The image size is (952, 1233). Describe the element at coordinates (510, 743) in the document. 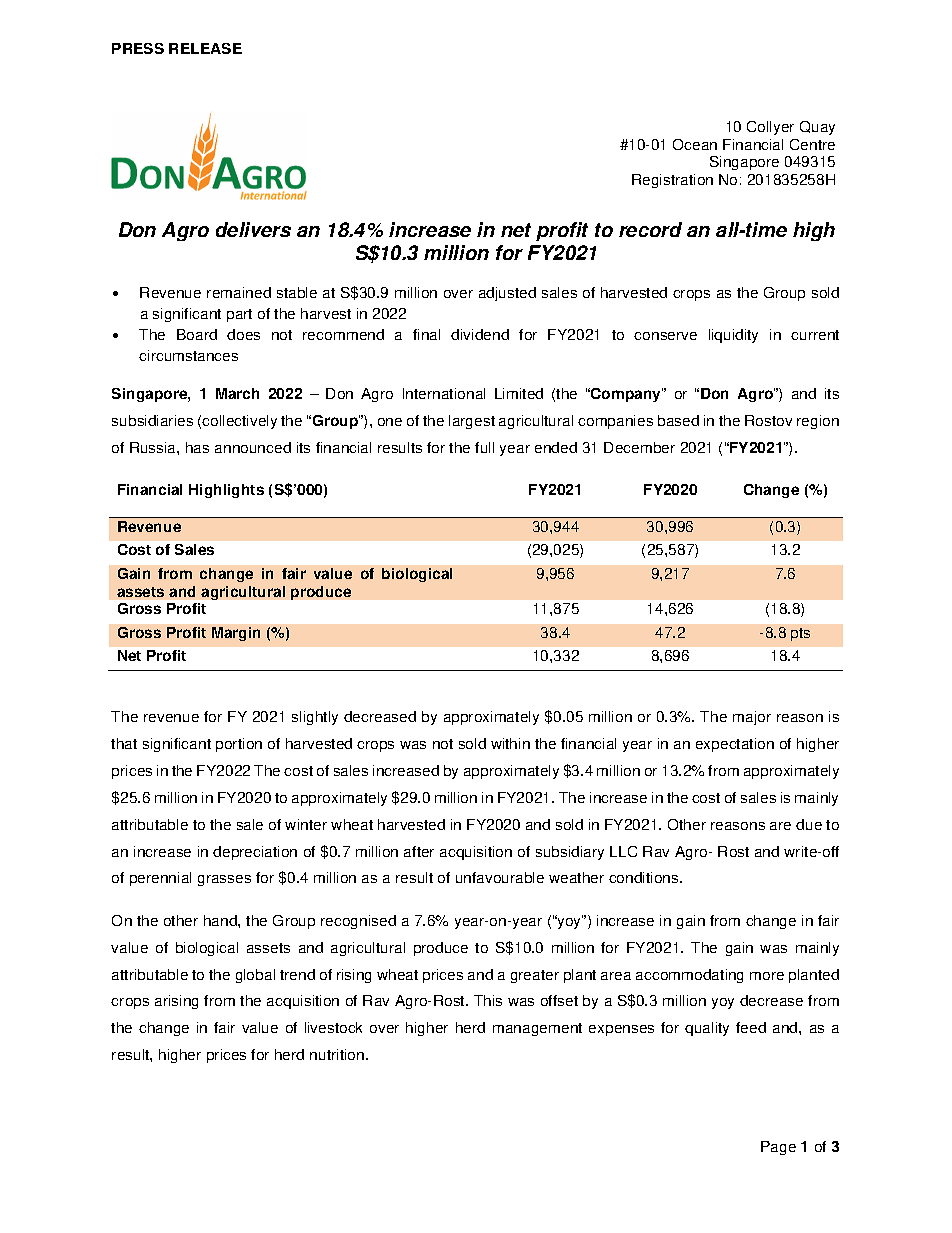

I see `within` at that location.
